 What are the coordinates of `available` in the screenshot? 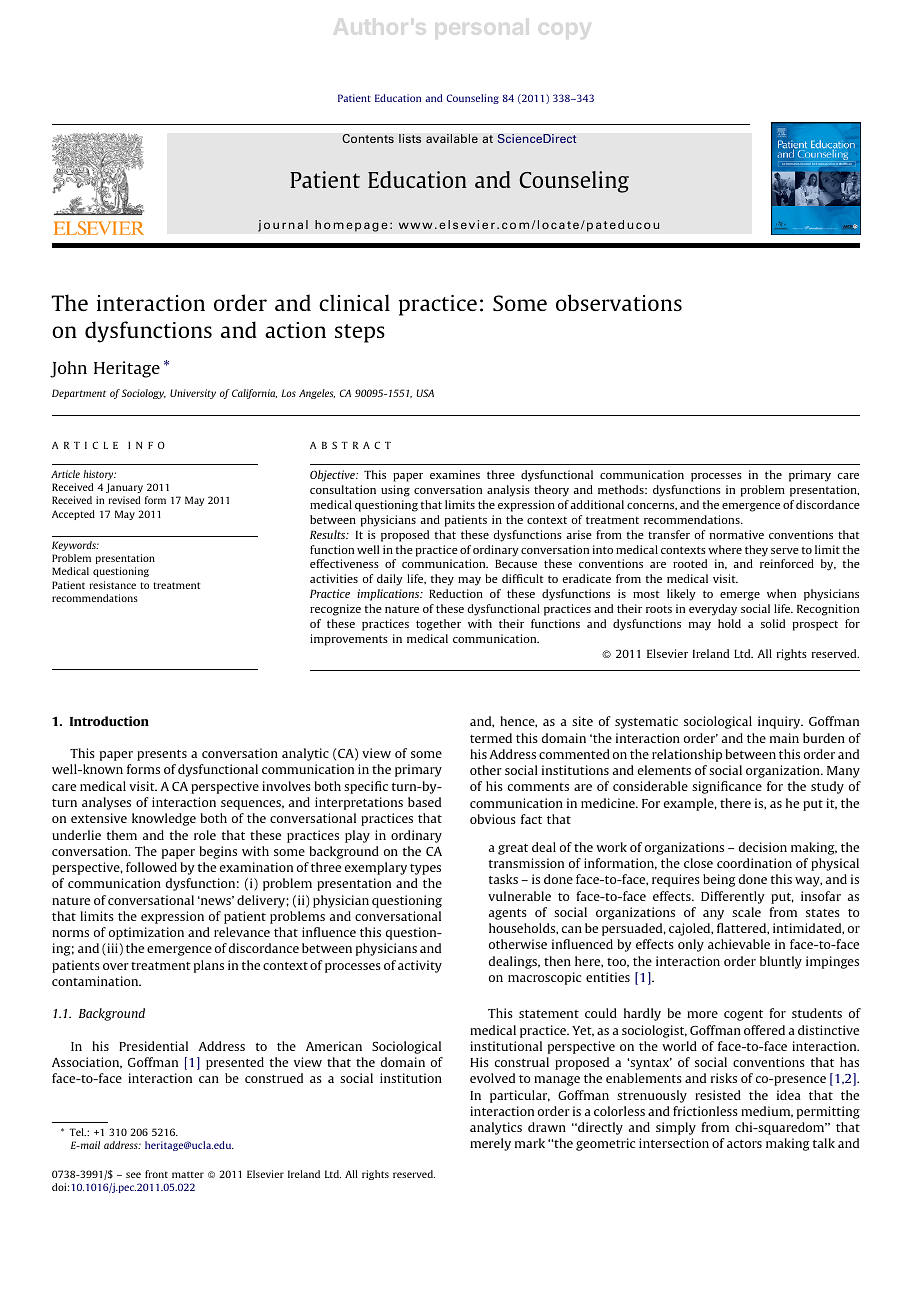 It's located at (452, 138).
